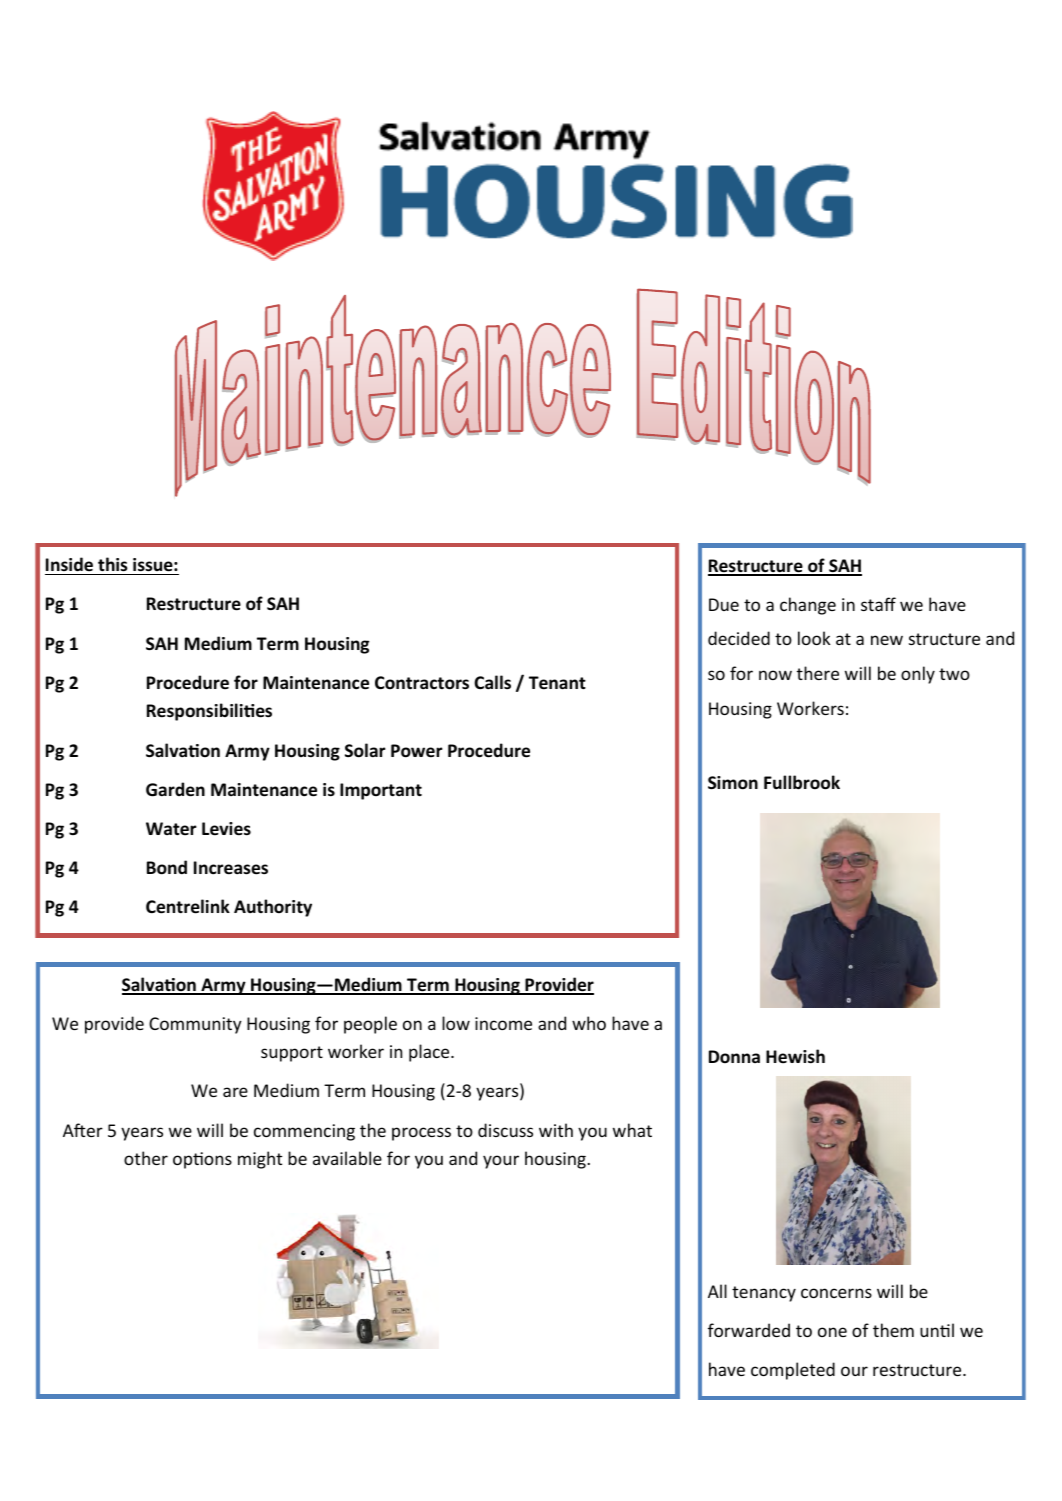  I want to click on income, so click(503, 1023).
